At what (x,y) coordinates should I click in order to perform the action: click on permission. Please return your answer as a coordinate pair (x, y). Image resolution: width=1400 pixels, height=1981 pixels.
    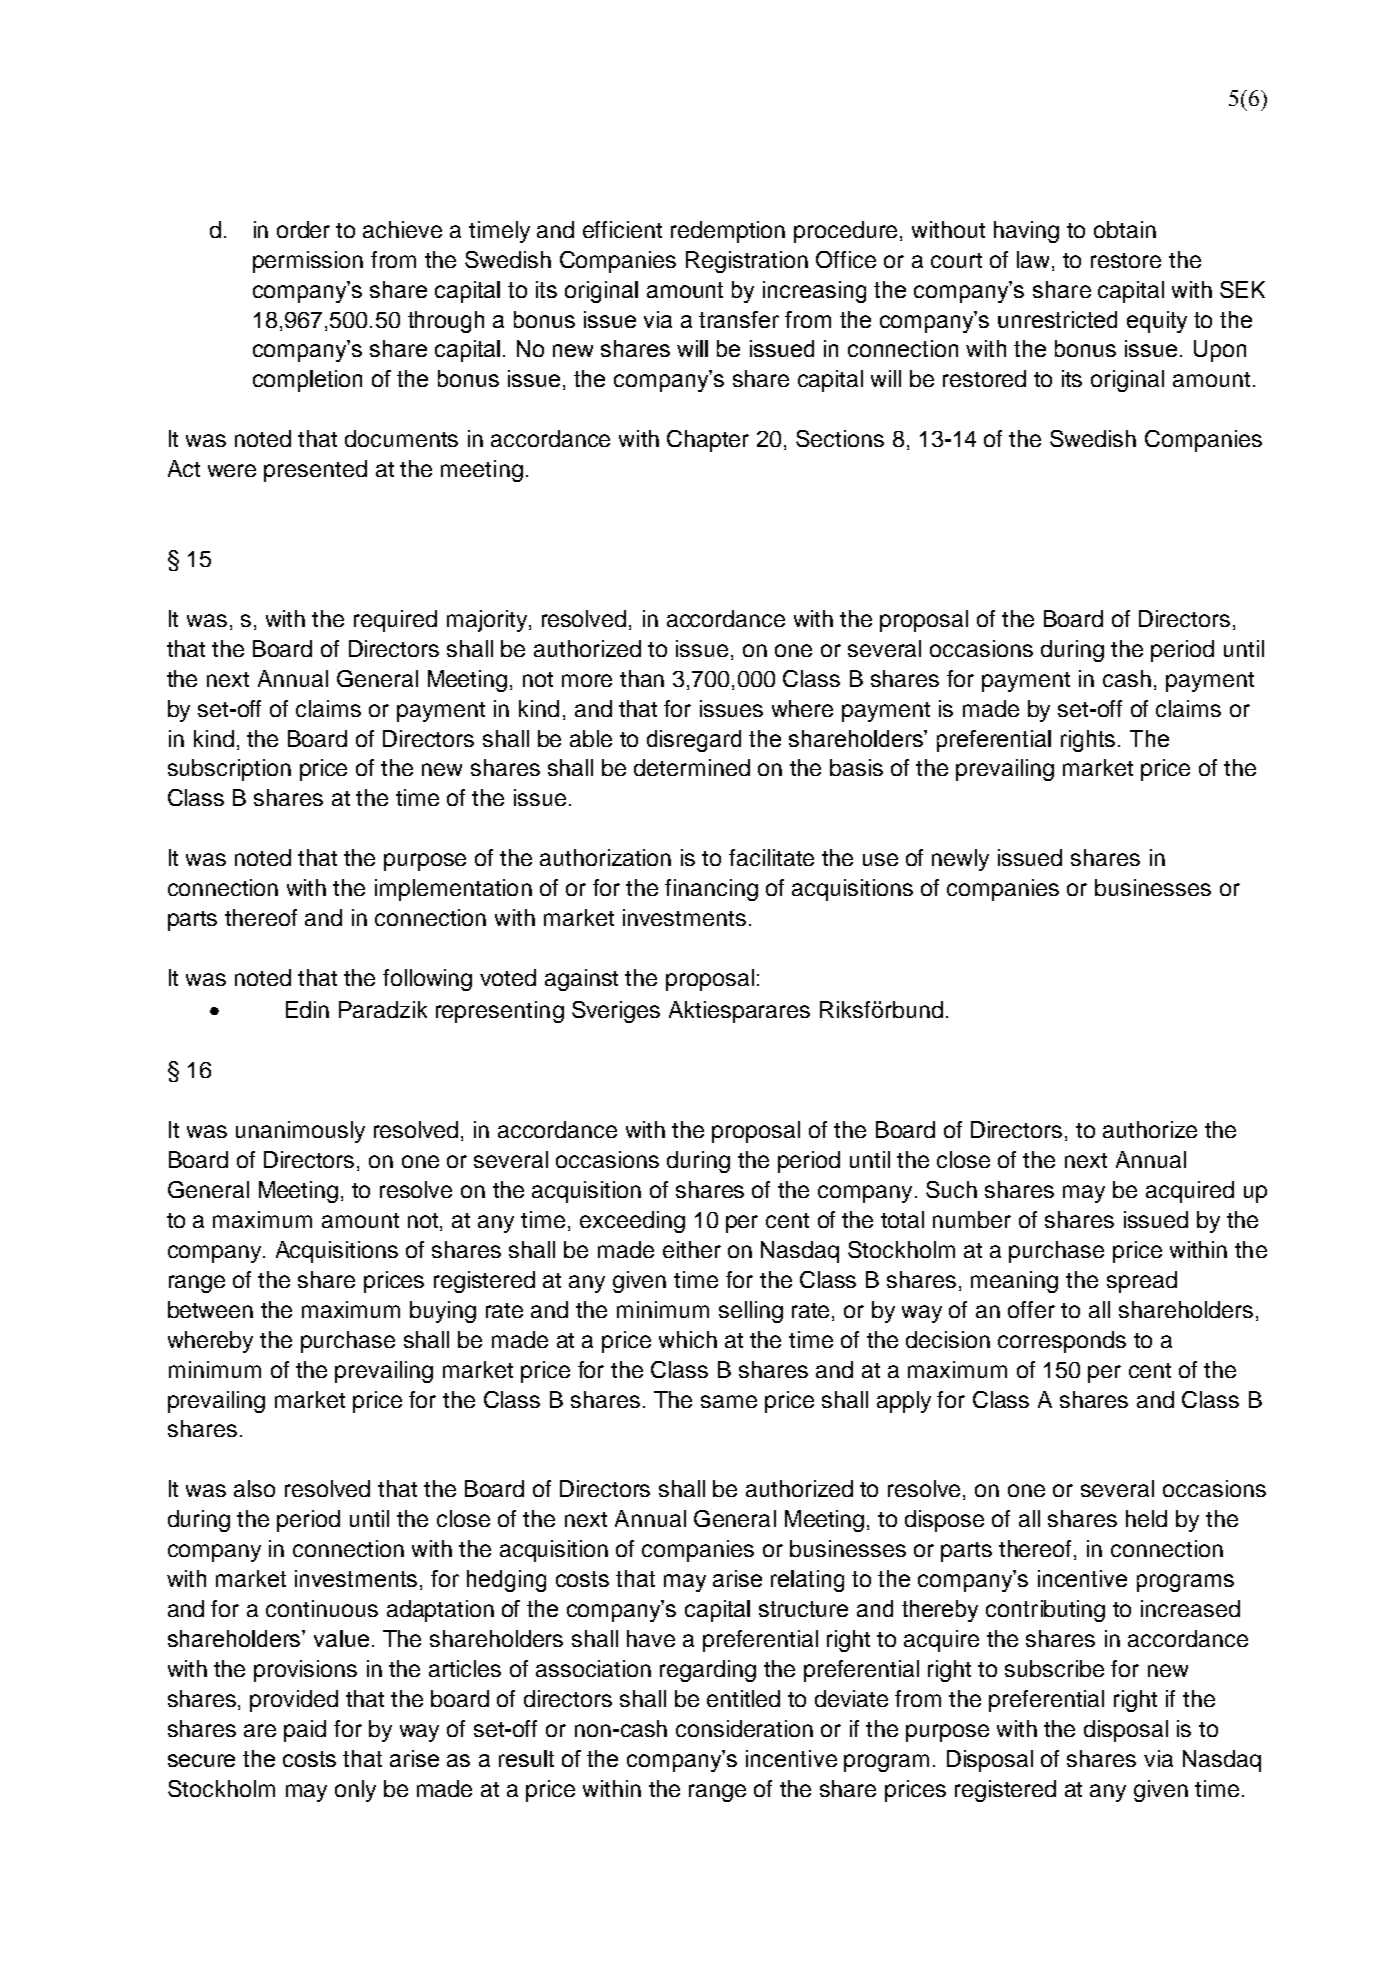
    Looking at the image, I should click on (308, 262).
